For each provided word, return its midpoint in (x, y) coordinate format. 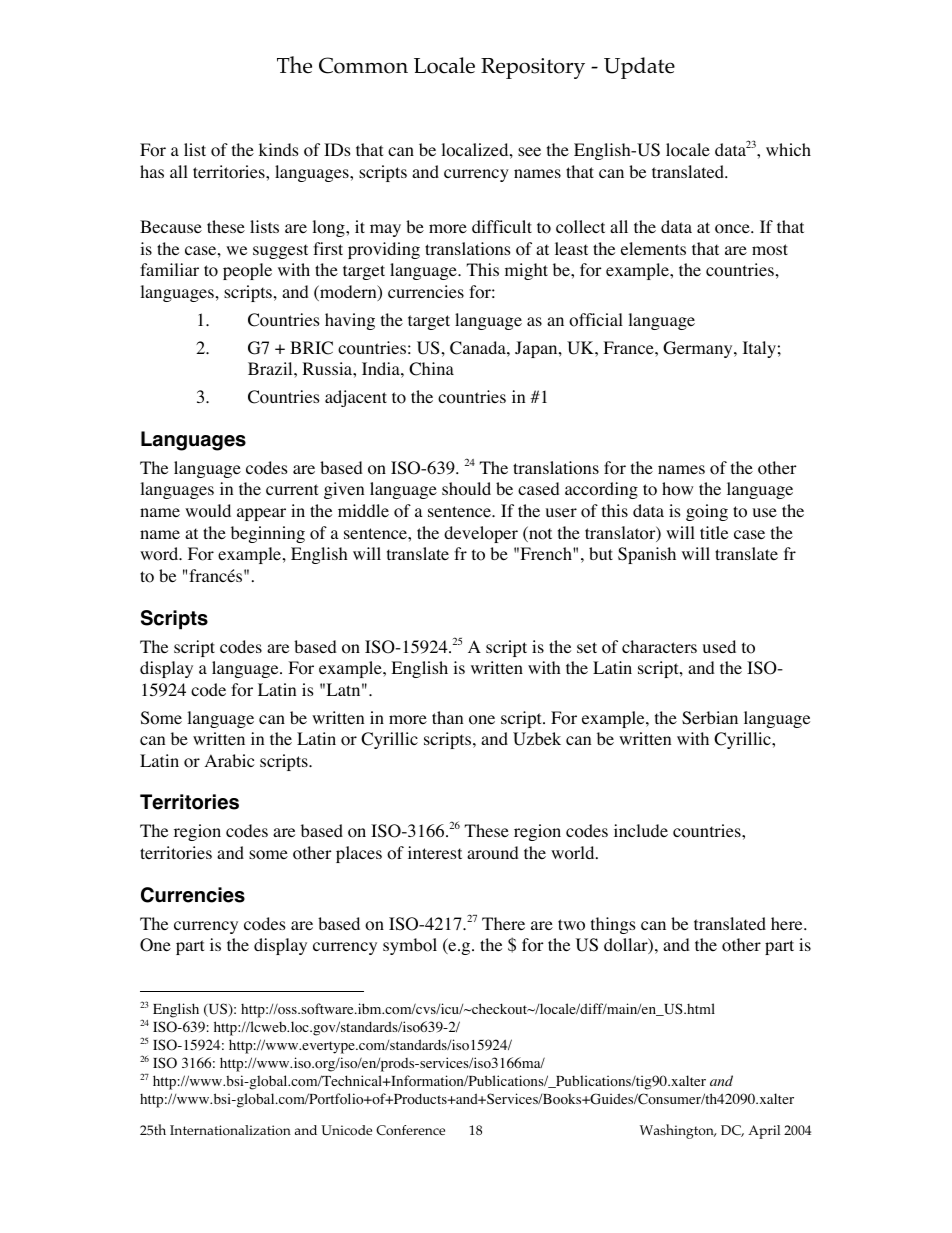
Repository (533, 68)
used (719, 646)
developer (481, 534)
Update (639, 68)
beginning (268, 534)
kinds (279, 149)
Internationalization (230, 1130)
